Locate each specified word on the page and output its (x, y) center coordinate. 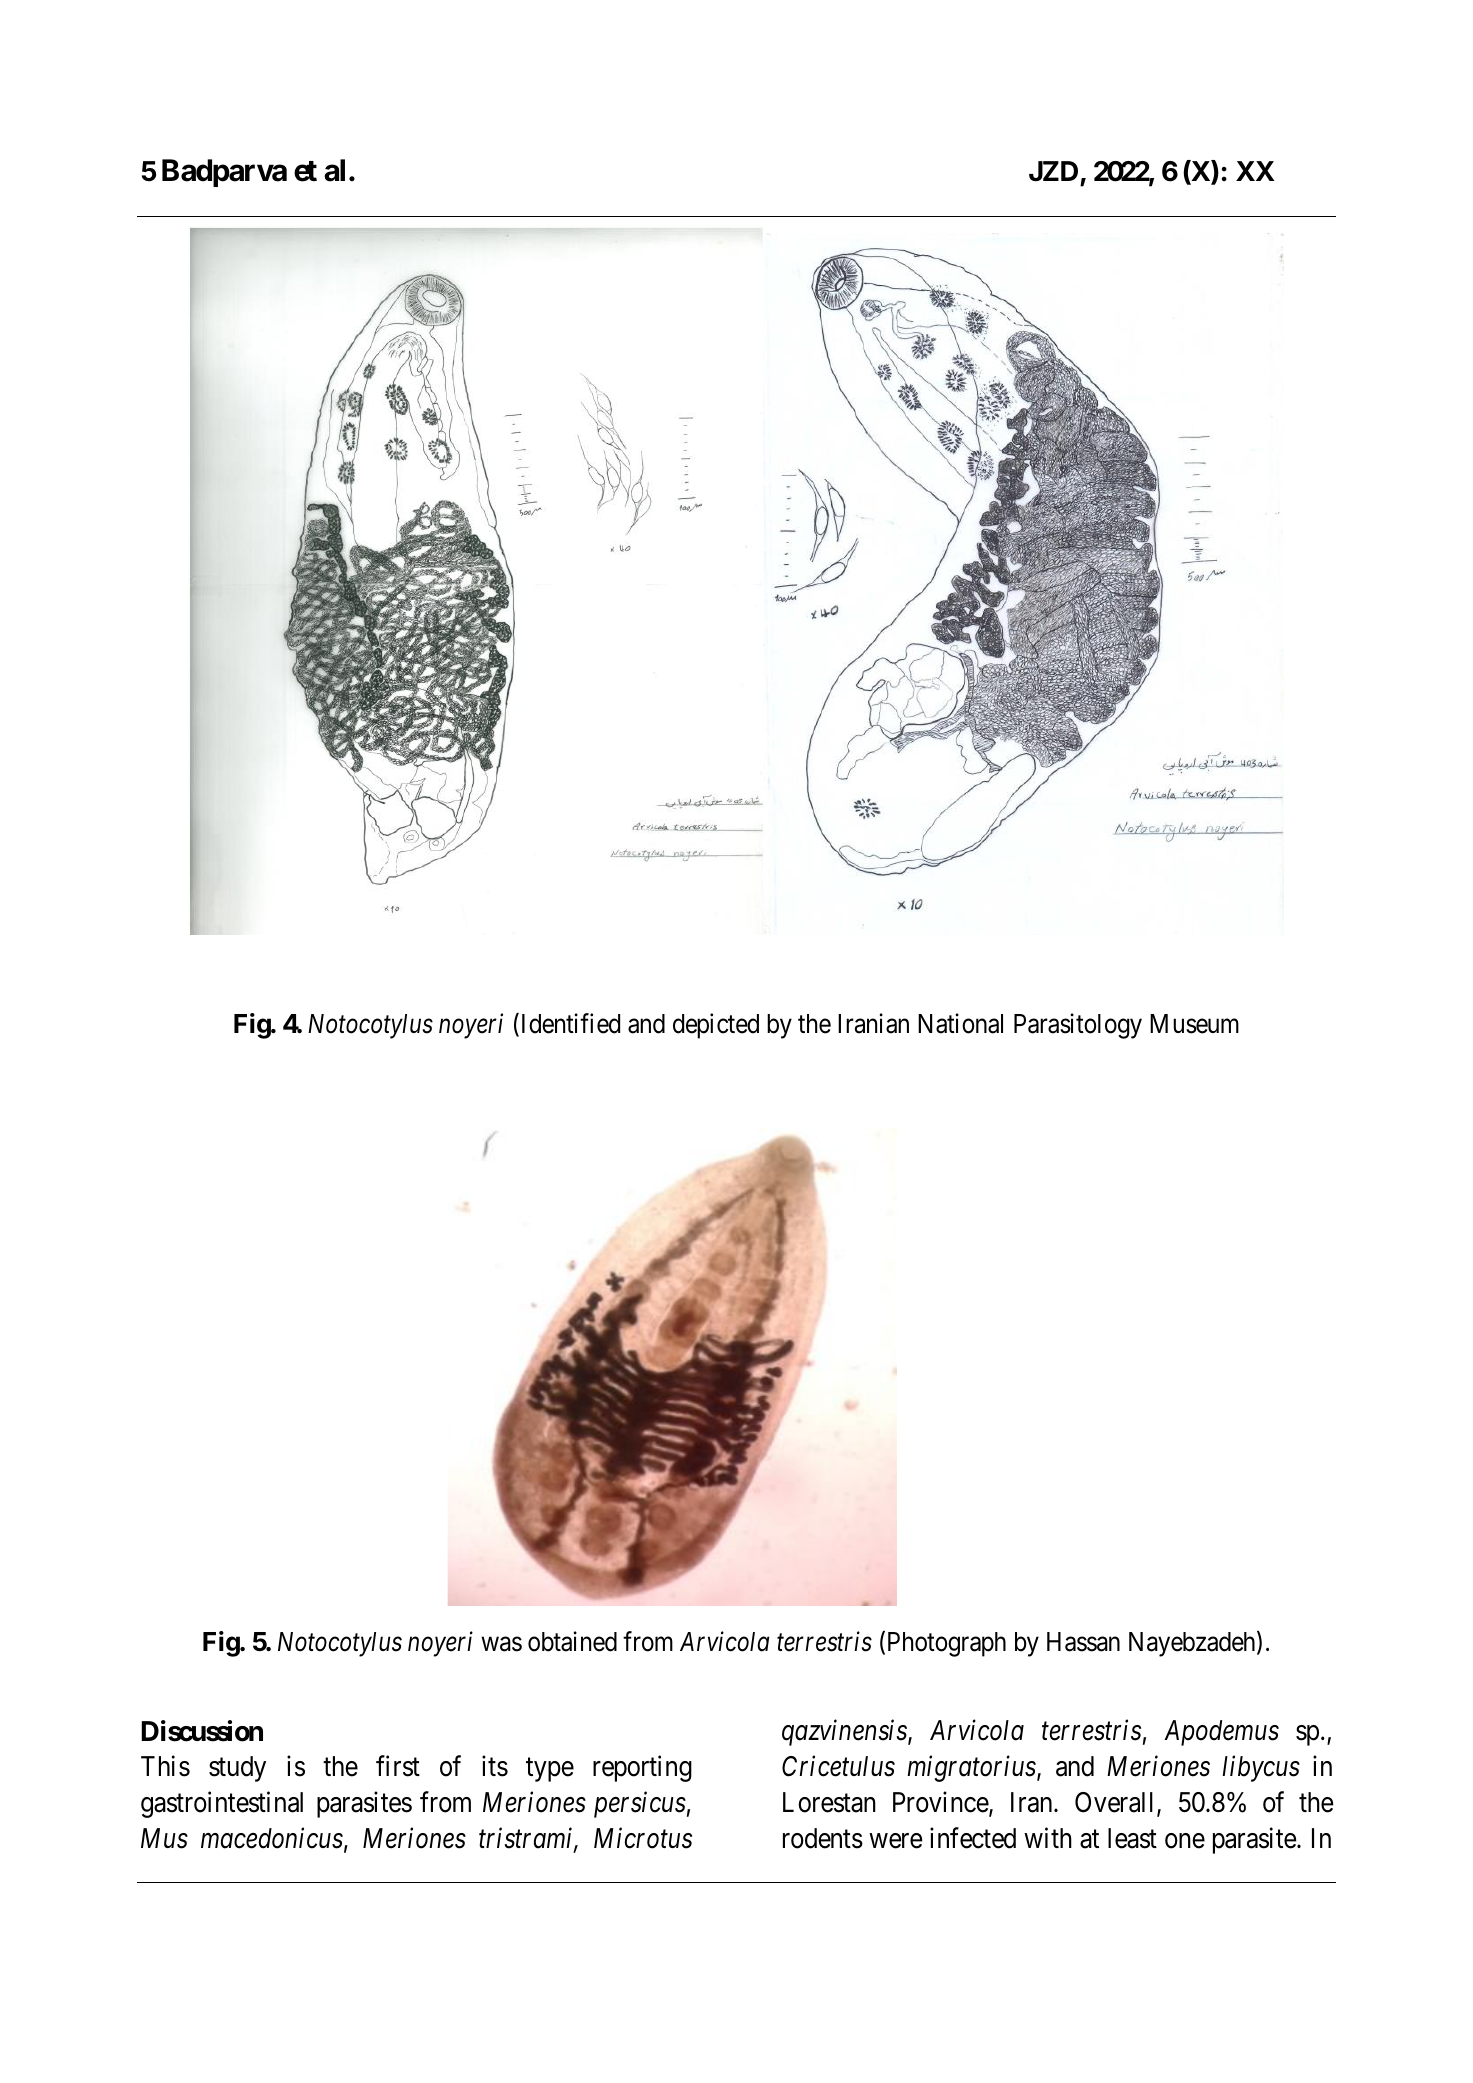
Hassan (1083, 1642)
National (960, 1023)
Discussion (202, 1731)
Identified (569, 1024)
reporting (642, 1769)
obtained (572, 1641)
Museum (1194, 1024)
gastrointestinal (222, 1805)
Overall (1116, 1804)
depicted (716, 1026)
